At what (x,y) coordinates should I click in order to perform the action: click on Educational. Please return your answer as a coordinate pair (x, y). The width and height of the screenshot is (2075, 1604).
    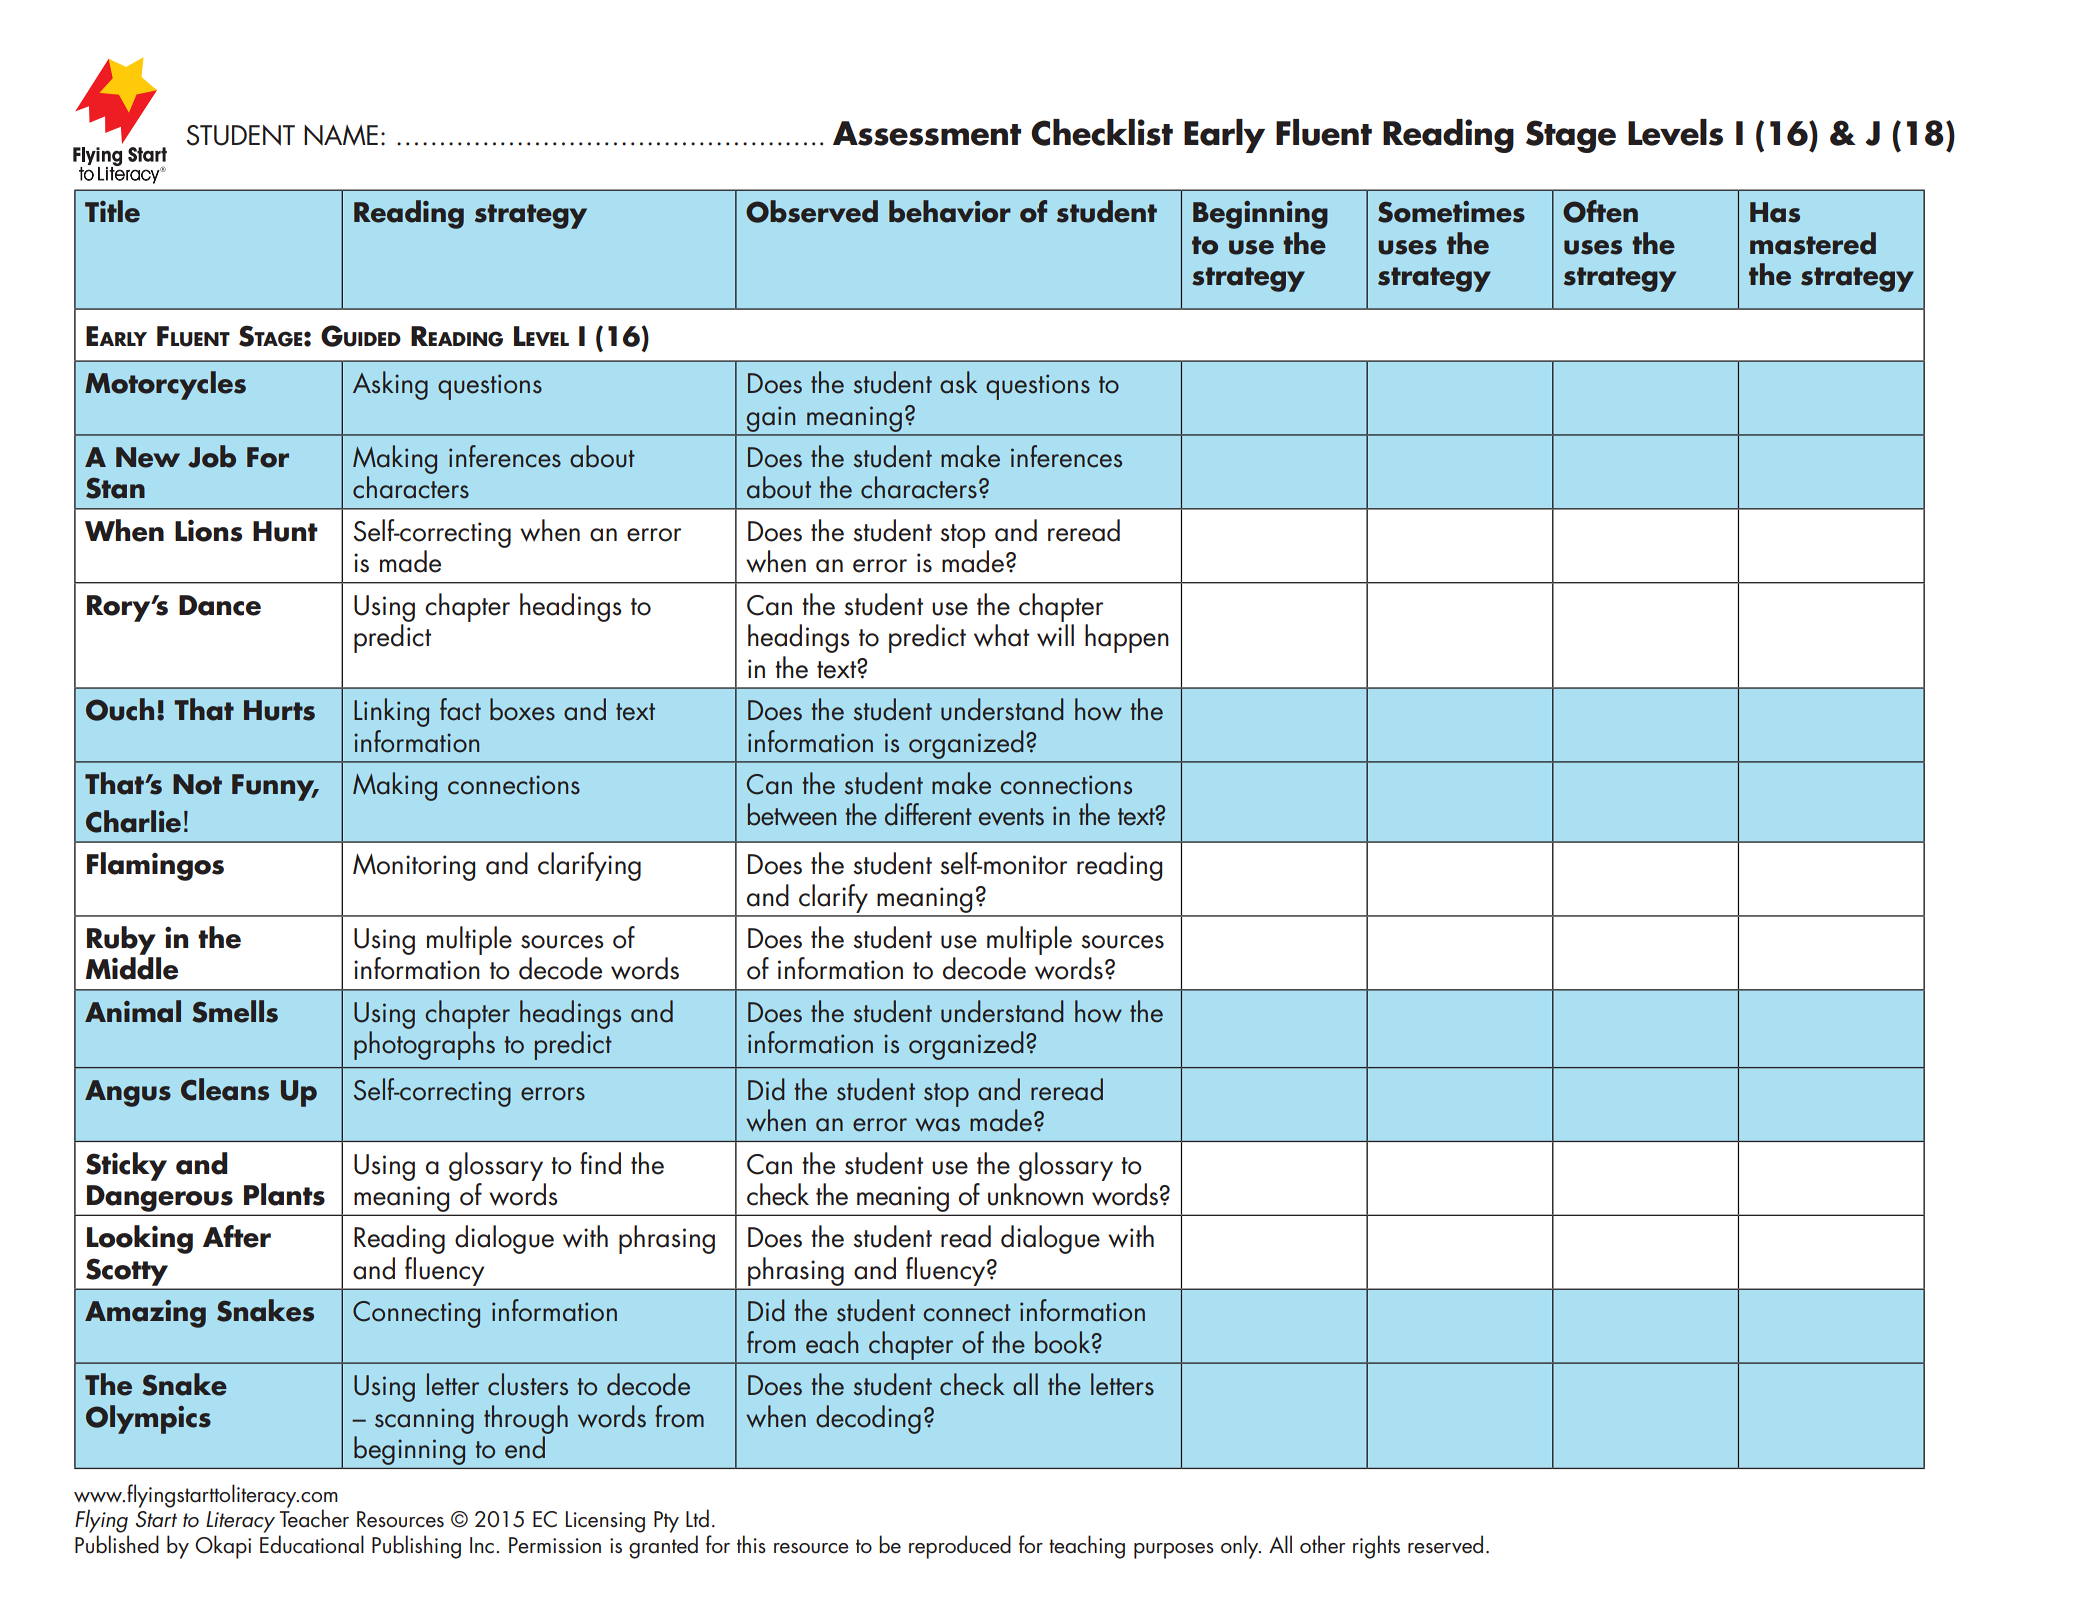
    Looking at the image, I should click on (312, 1544).
